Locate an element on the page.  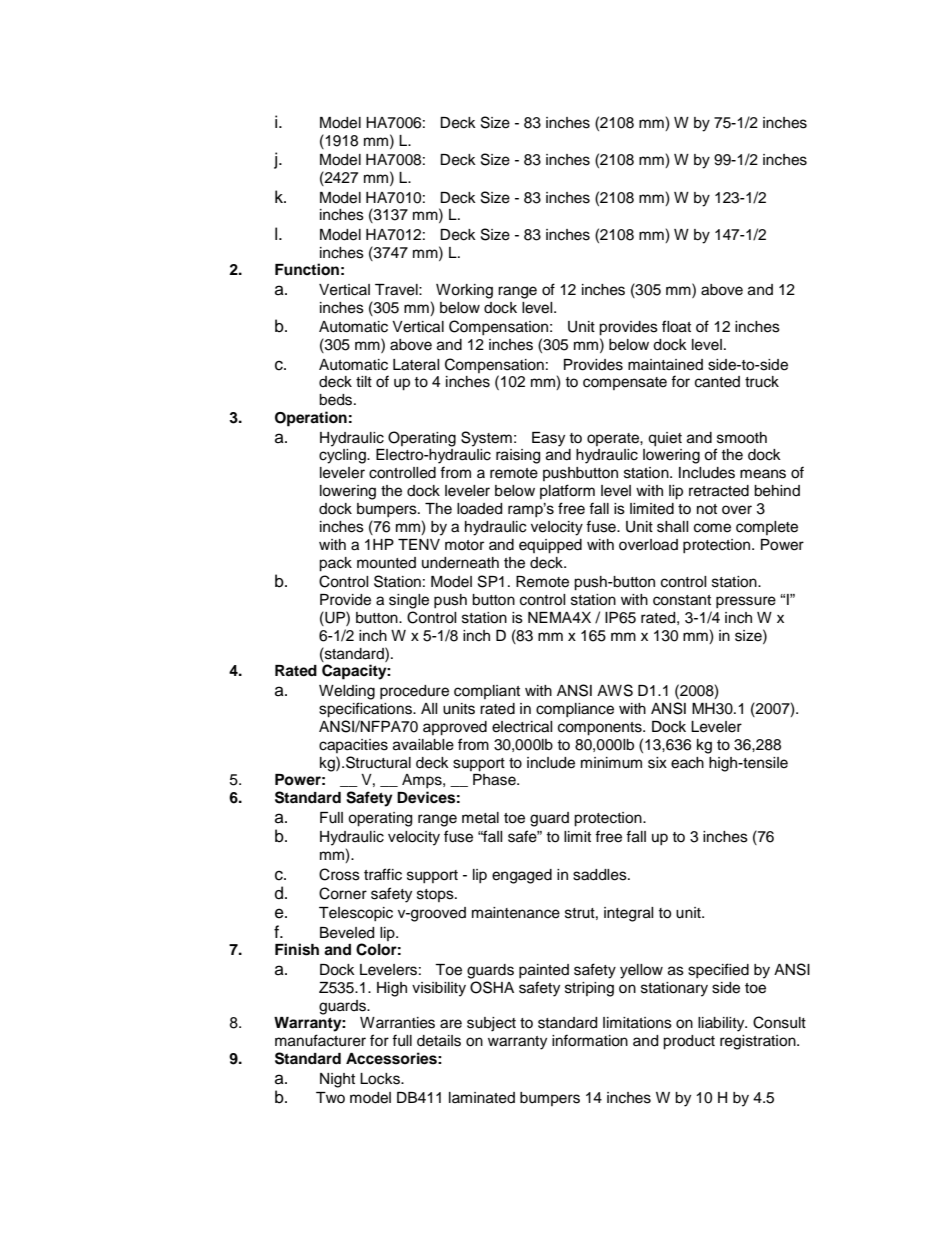
Function is located at coordinates (307, 269).
